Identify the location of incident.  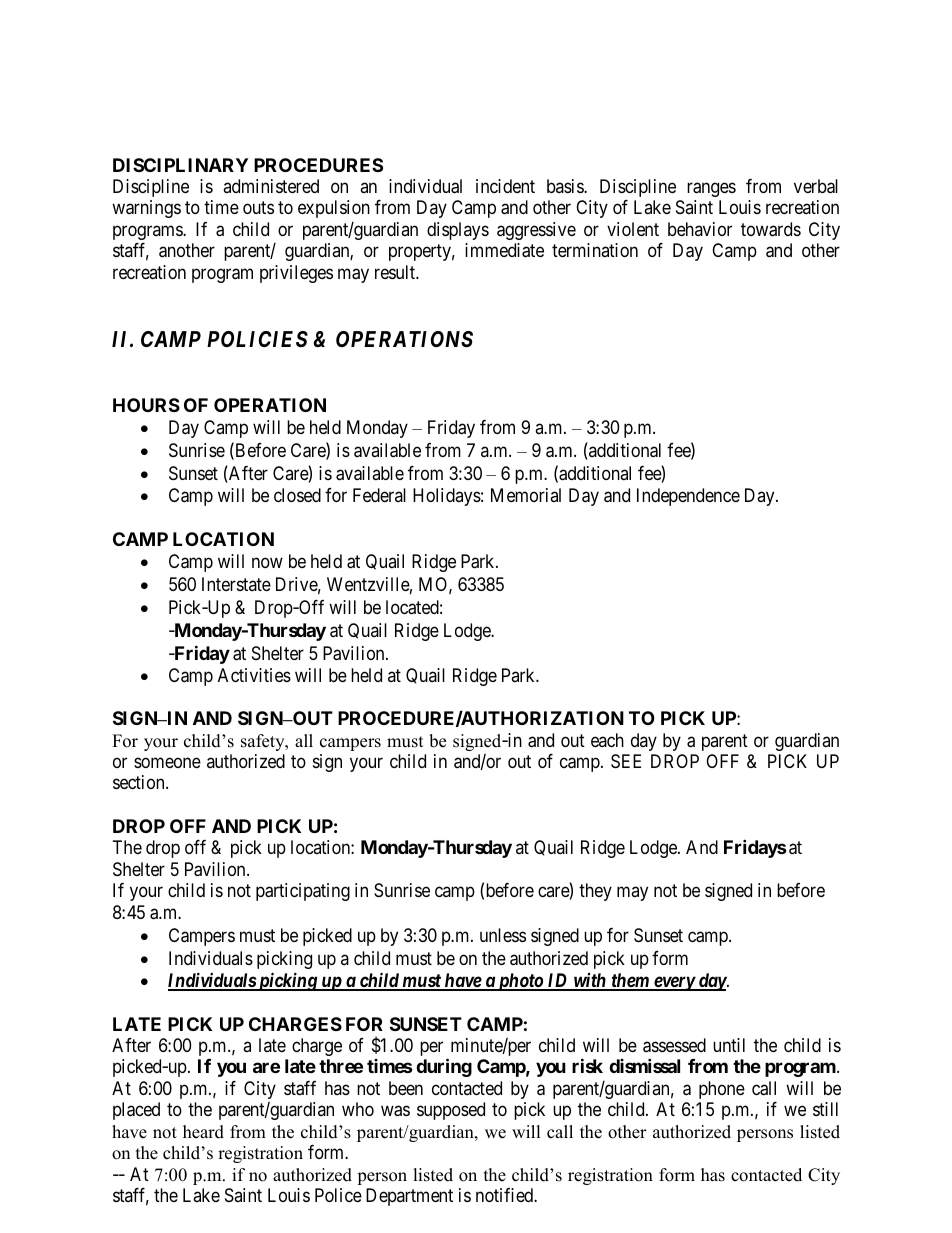
(505, 186).
